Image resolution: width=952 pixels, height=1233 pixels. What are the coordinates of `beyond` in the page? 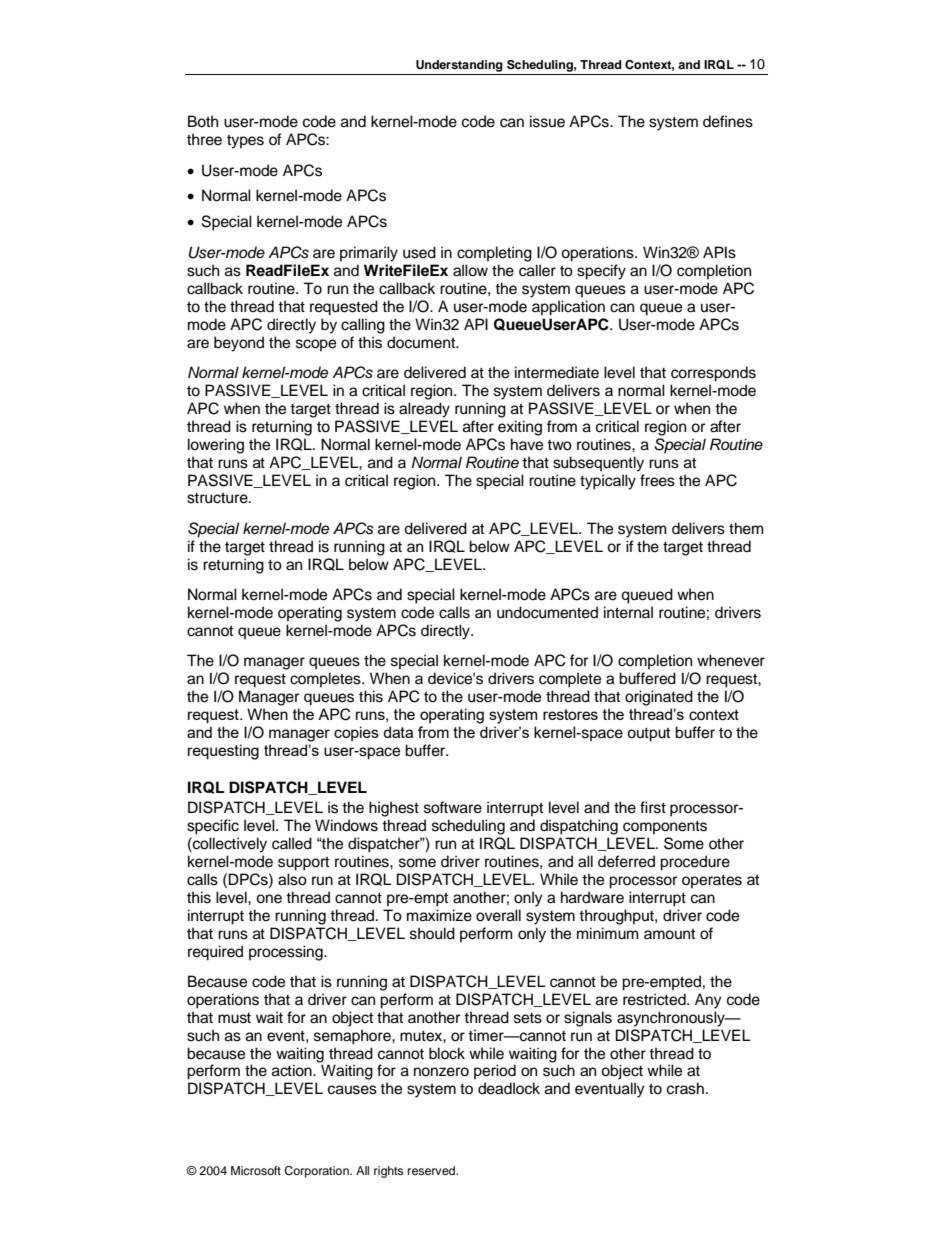 It's located at (239, 344).
